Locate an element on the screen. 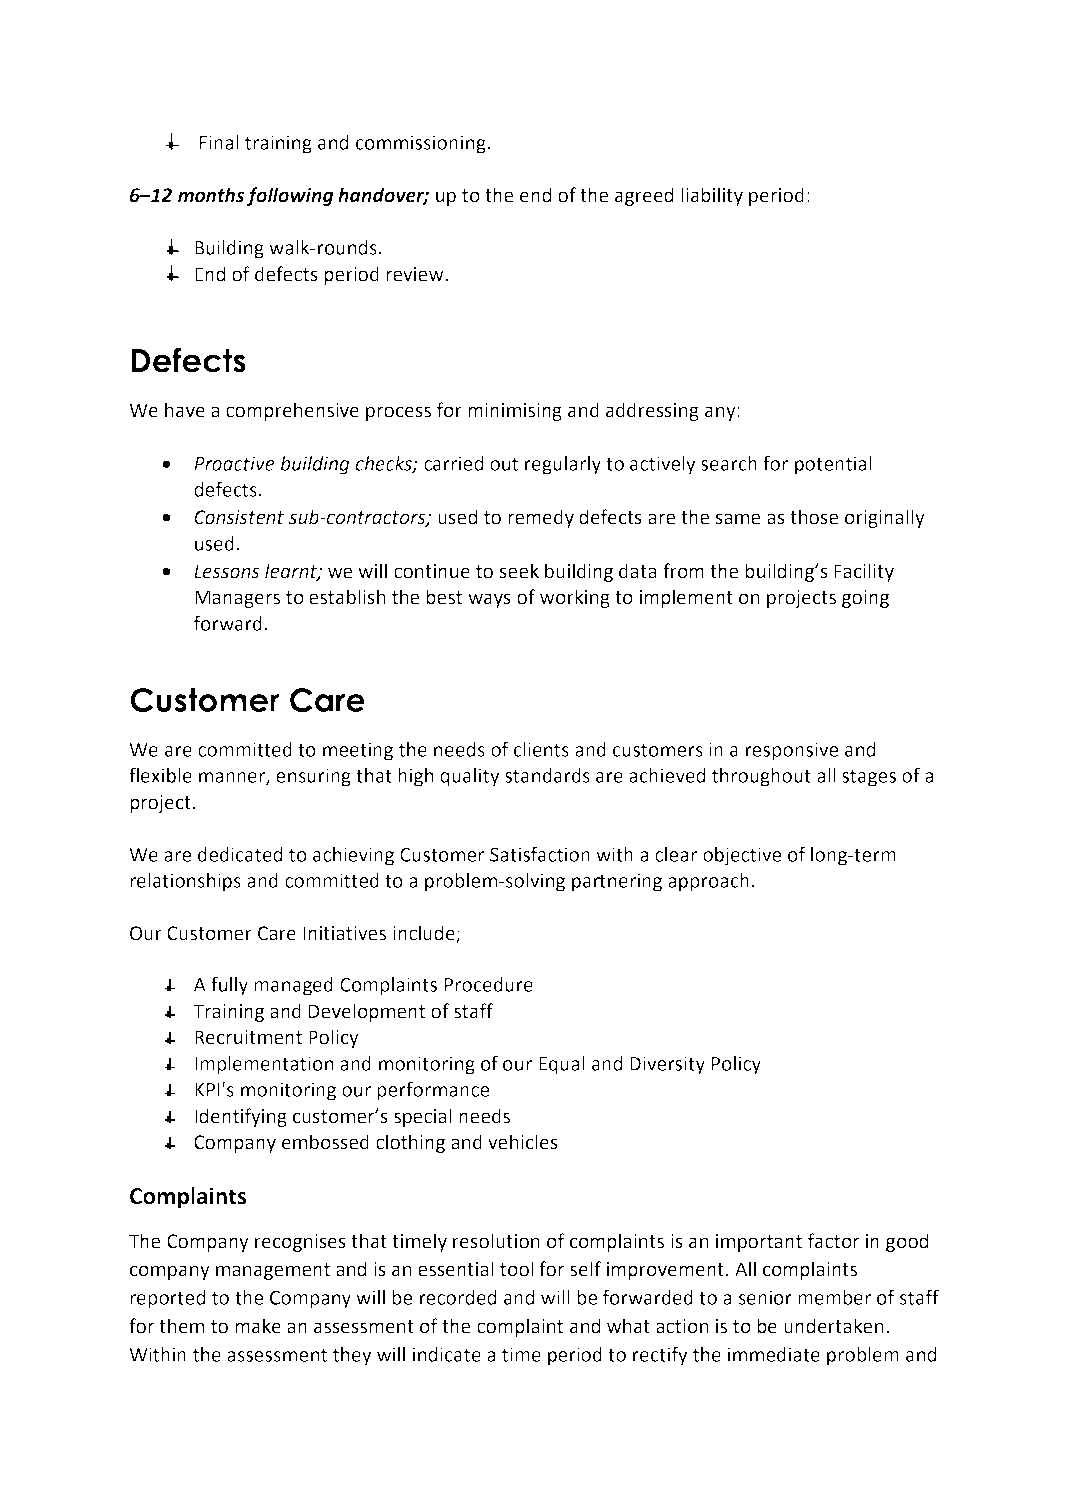 The height and width of the screenshot is (1510, 1067). Recruitment is located at coordinates (248, 1037).
